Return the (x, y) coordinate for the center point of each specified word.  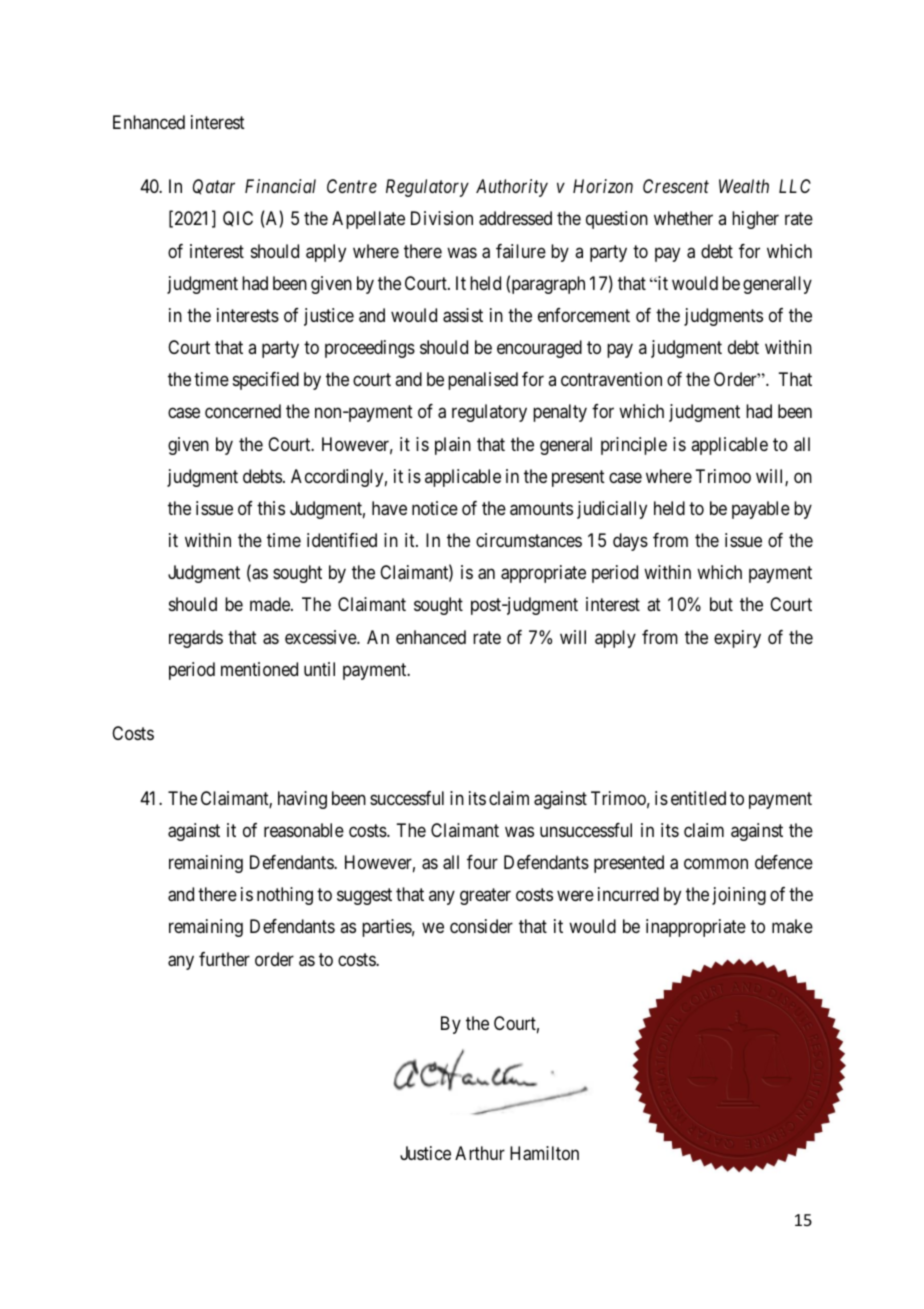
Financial (280, 186)
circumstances (529, 540)
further (224, 959)
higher (755, 220)
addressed (515, 218)
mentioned (259, 669)
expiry (737, 639)
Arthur (480, 1153)
